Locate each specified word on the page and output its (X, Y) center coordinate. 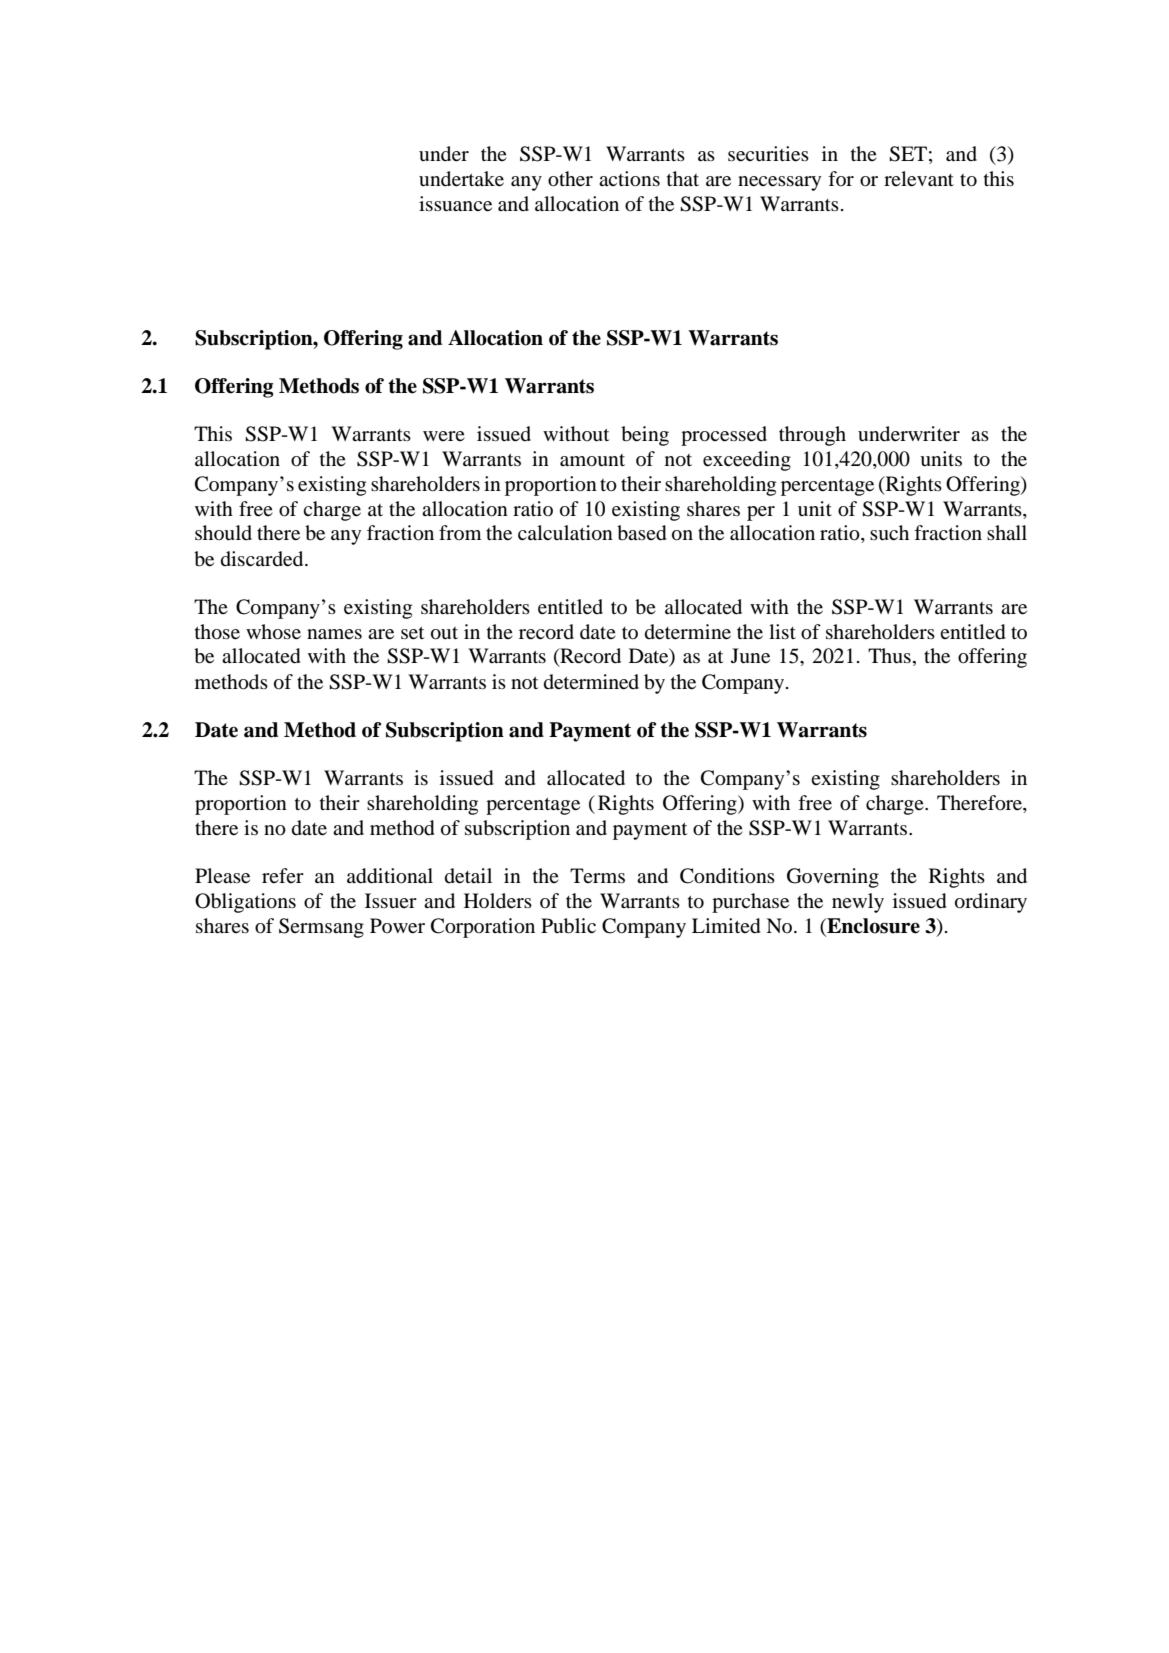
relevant (919, 179)
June (750, 656)
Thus (889, 656)
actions (629, 179)
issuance (455, 204)
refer (283, 875)
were (444, 436)
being (645, 436)
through (812, 436)
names (334, 634)
